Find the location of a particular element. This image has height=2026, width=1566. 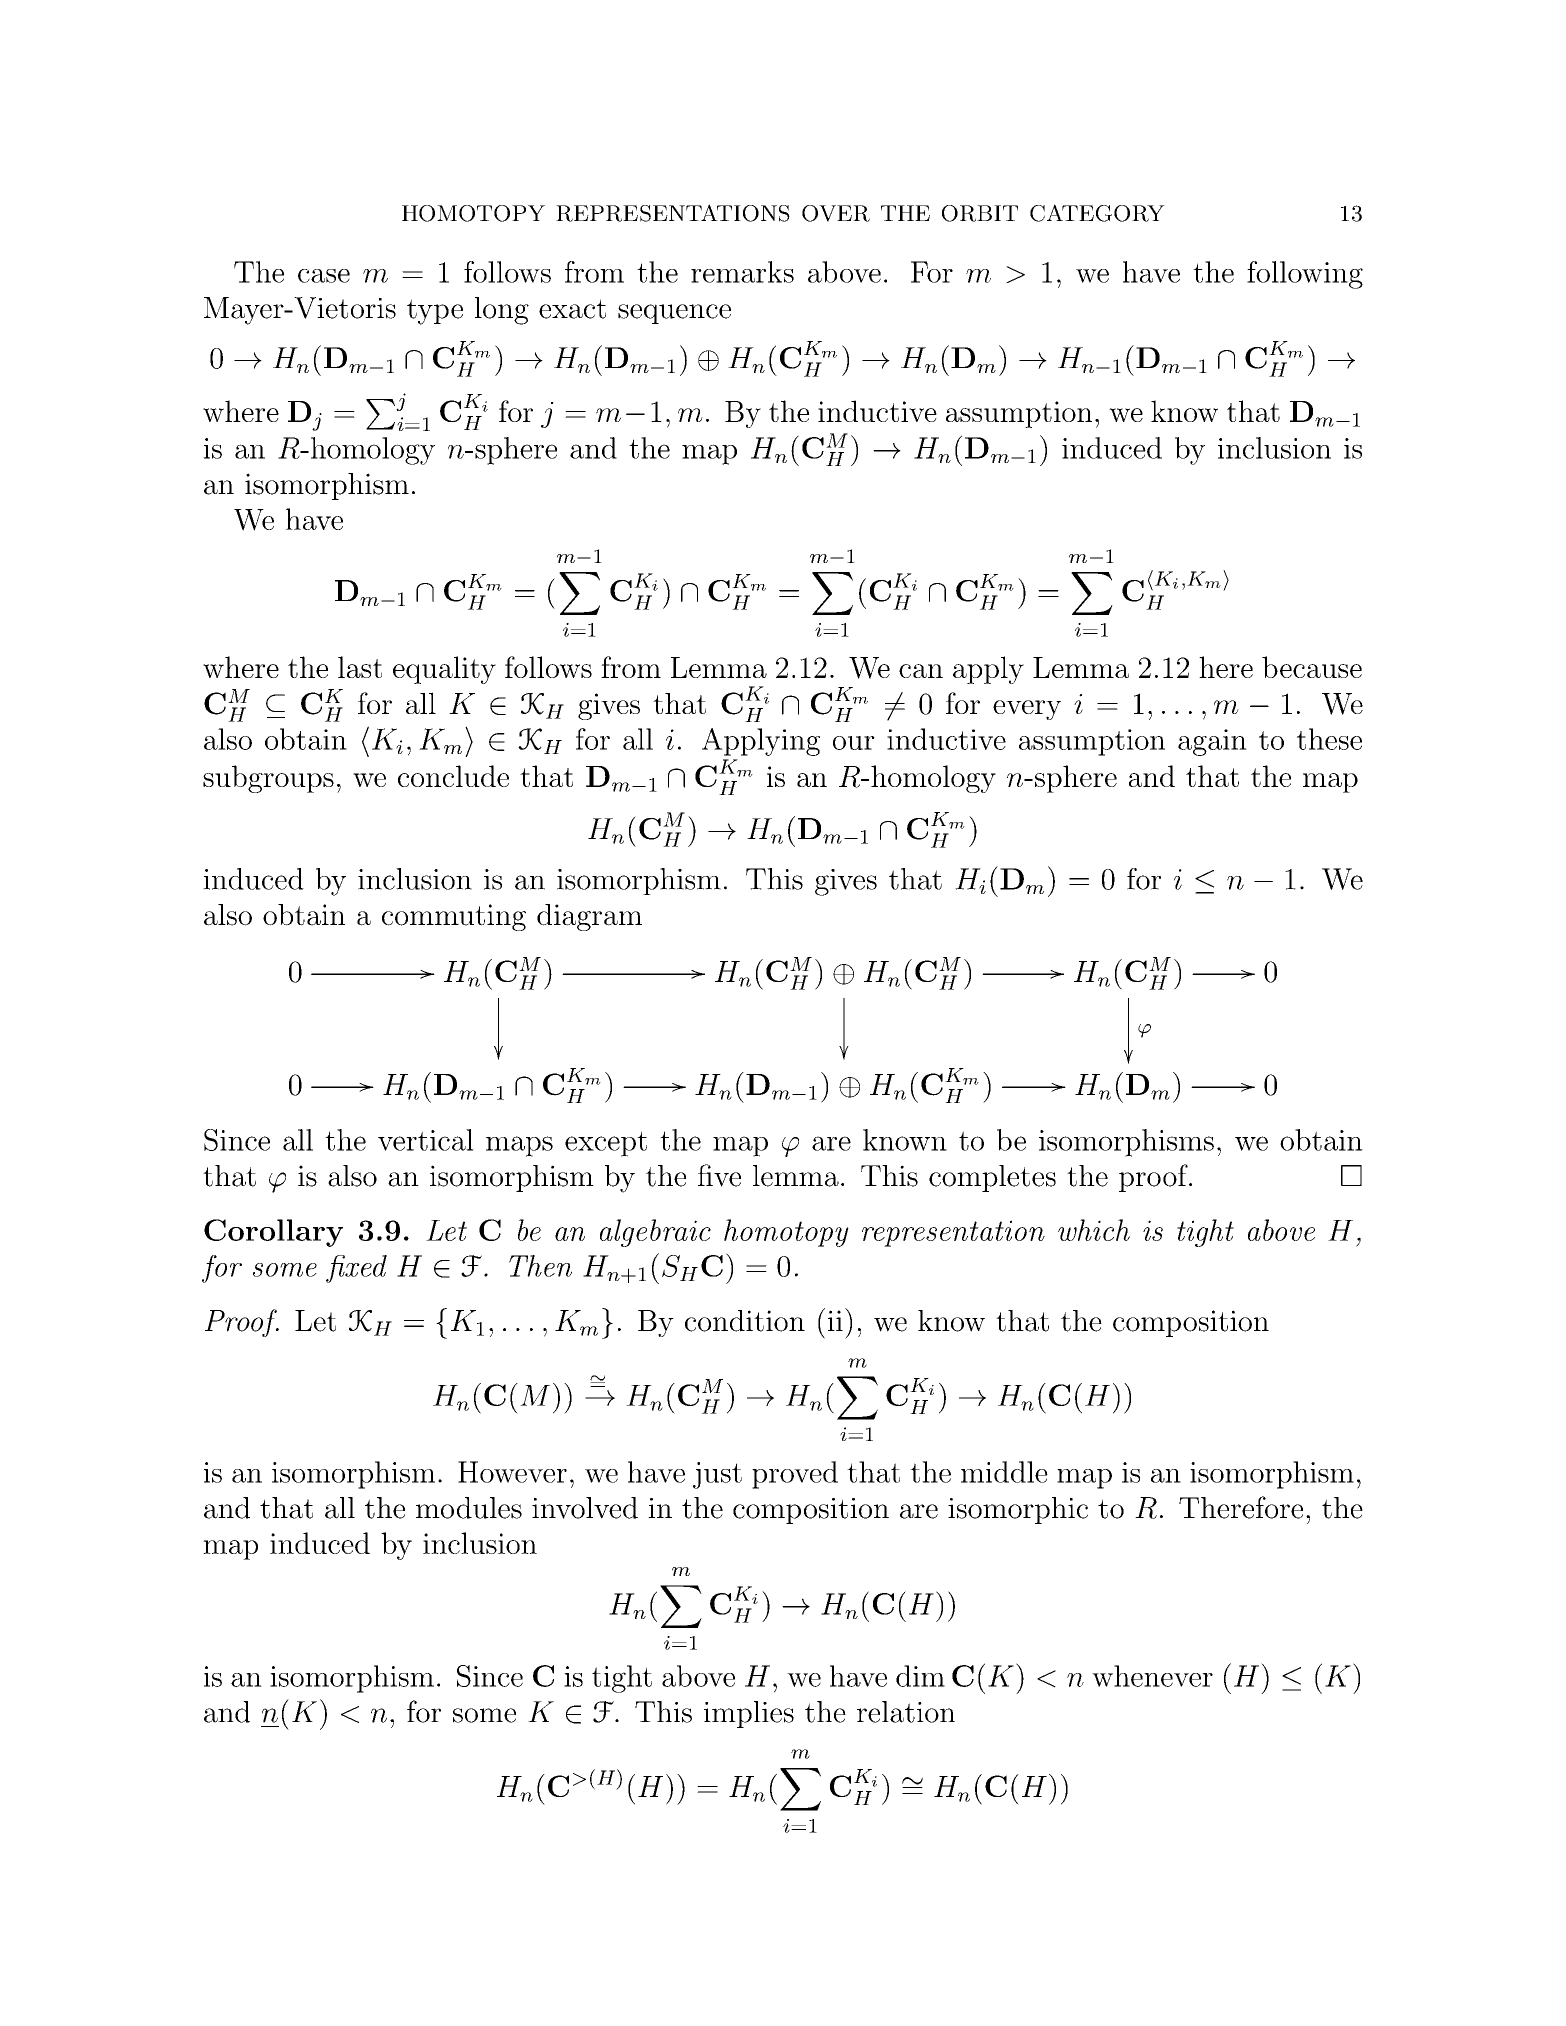

condition is located at coordinates (745, 1321).
